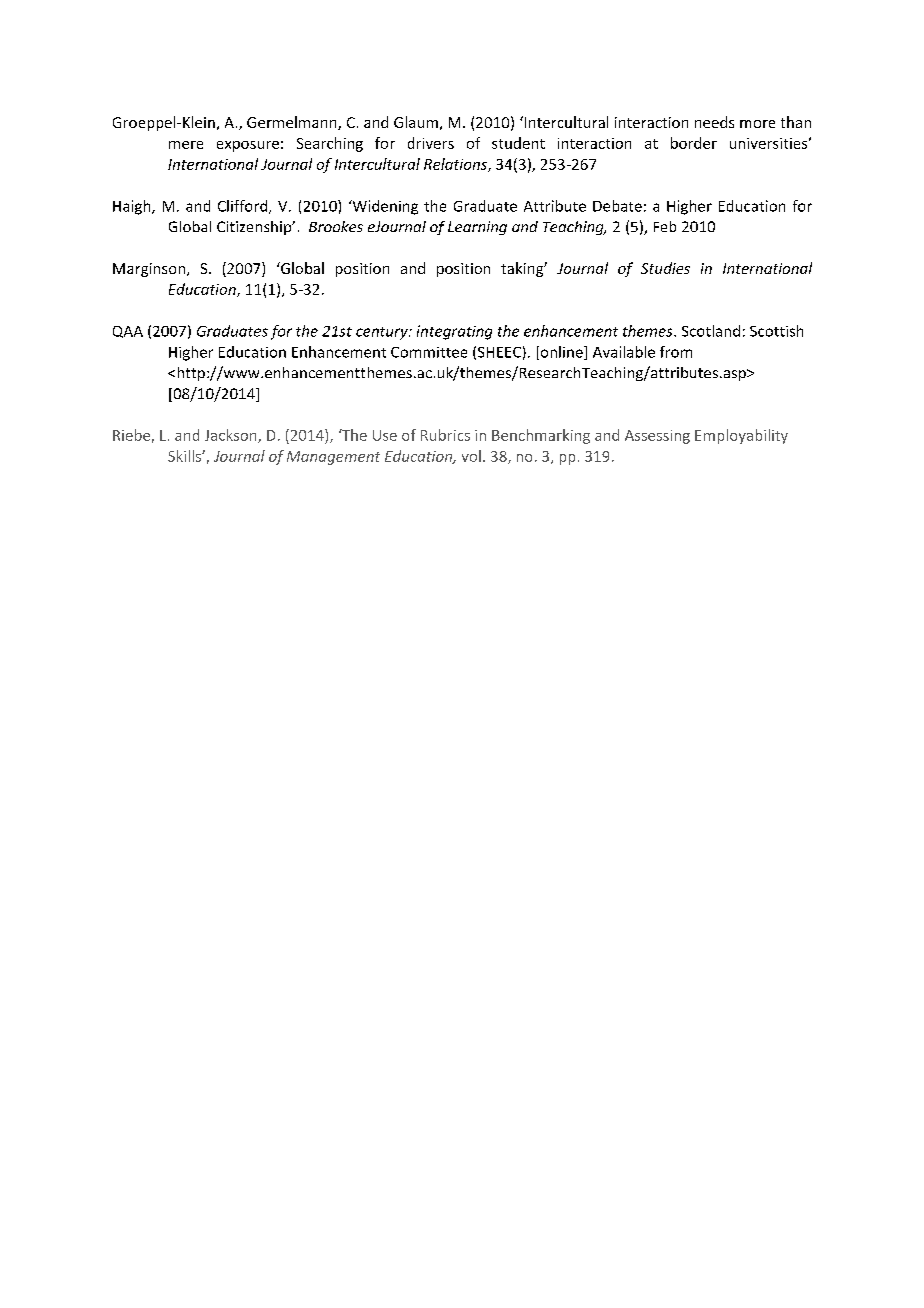 This screenshot has width=924, height=1308. I want to click on needs, so click(714, 122).
